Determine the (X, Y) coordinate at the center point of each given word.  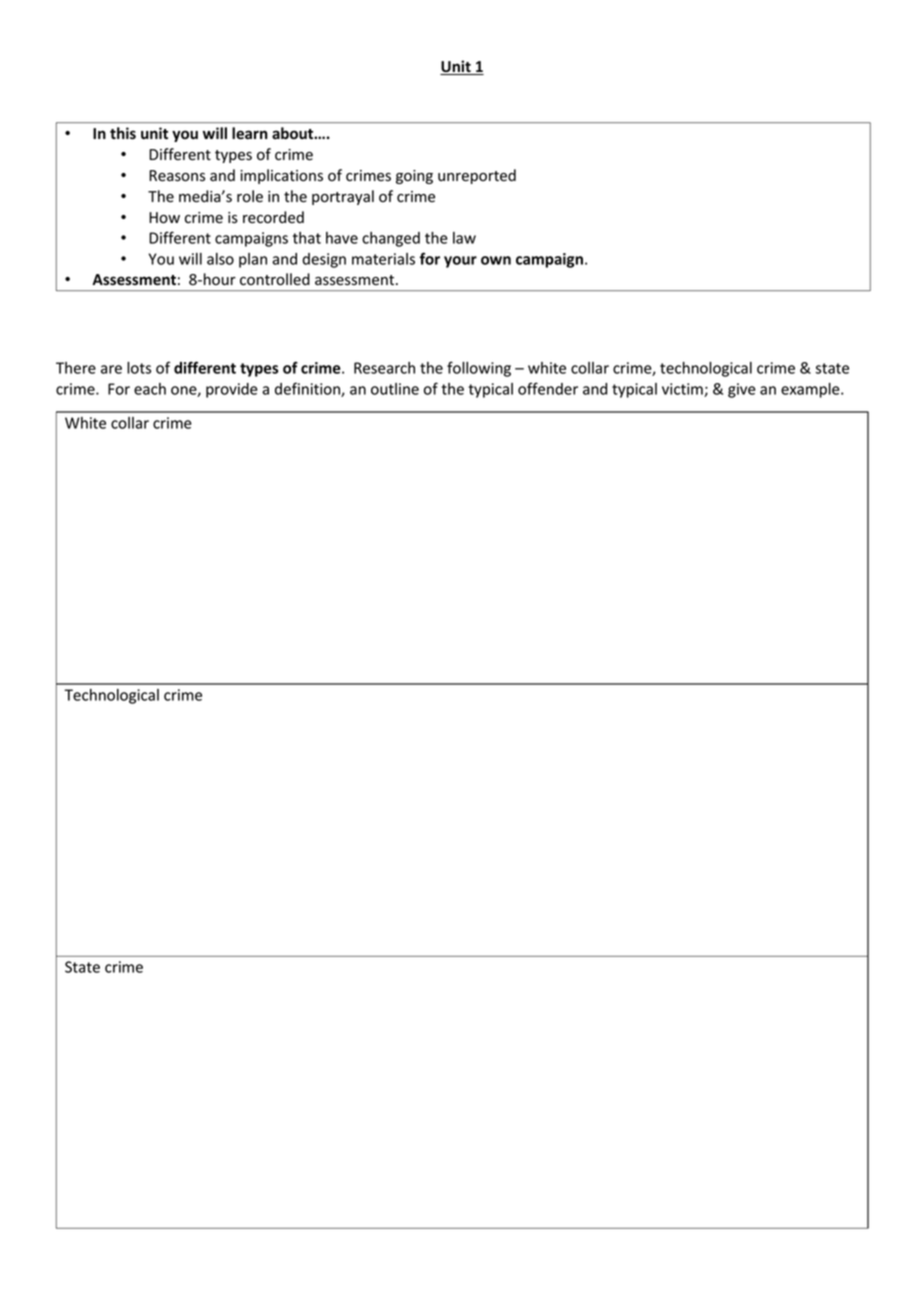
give (742, 390)
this (123, 133)
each (150, 389)
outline (395, 389)
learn (250, 133)
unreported (477, 176)
